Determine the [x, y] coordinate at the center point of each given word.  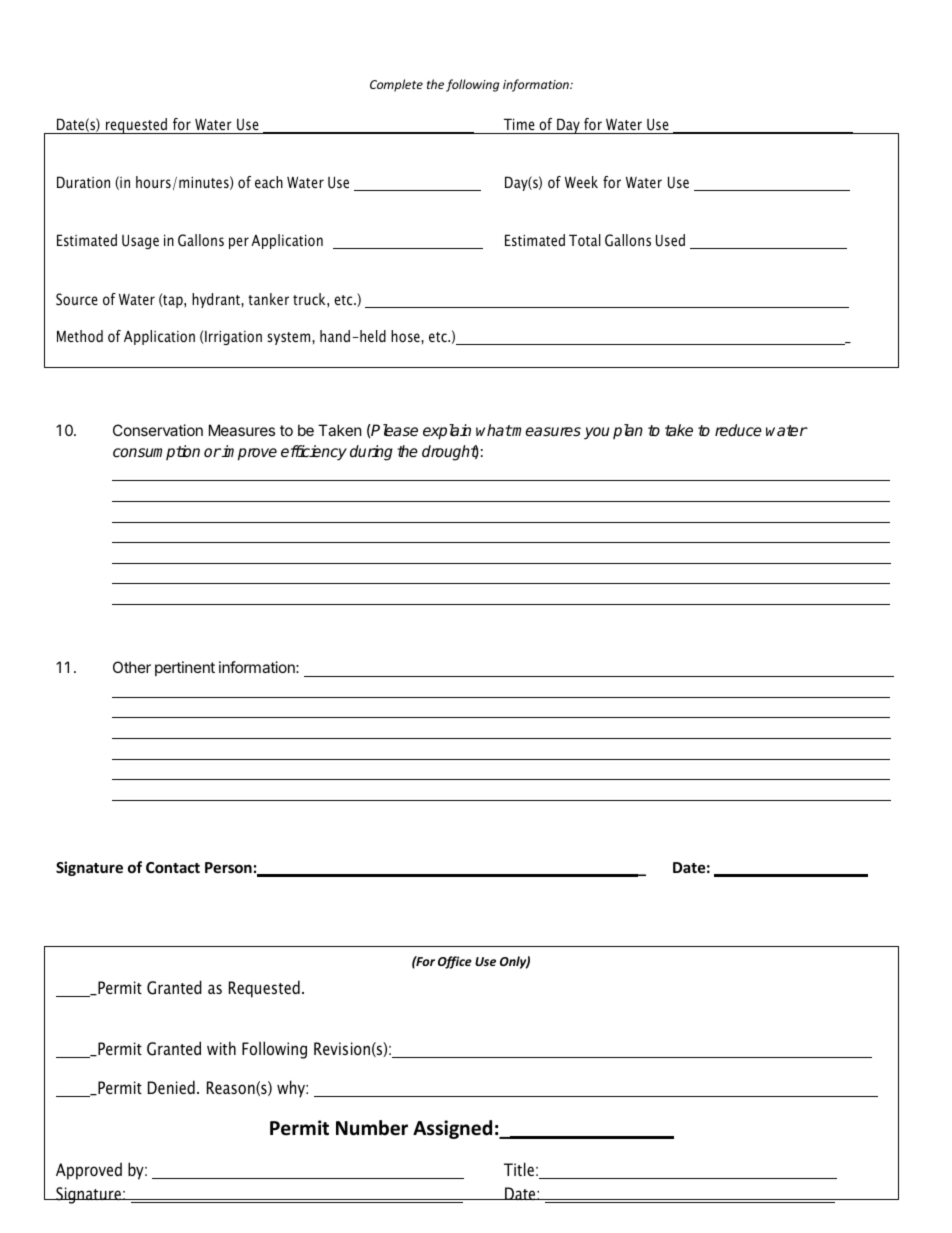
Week [581, 182]
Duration [83, 182]
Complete [396, 85]
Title [519, 1169]
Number [372, 1128]
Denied [171, 1087]
